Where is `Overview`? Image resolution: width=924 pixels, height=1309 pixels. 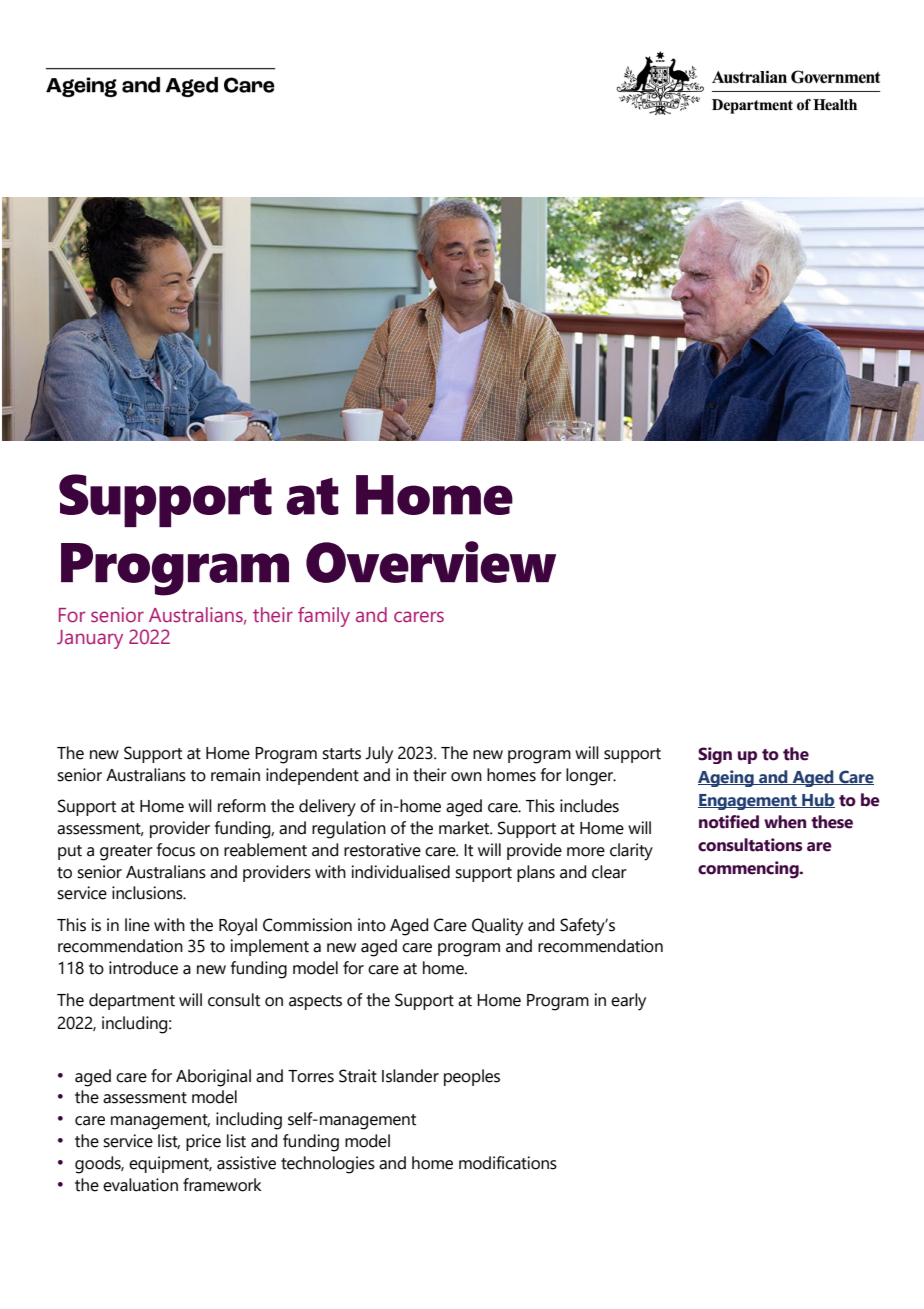 Overview is located at coordinates (431, 562).
